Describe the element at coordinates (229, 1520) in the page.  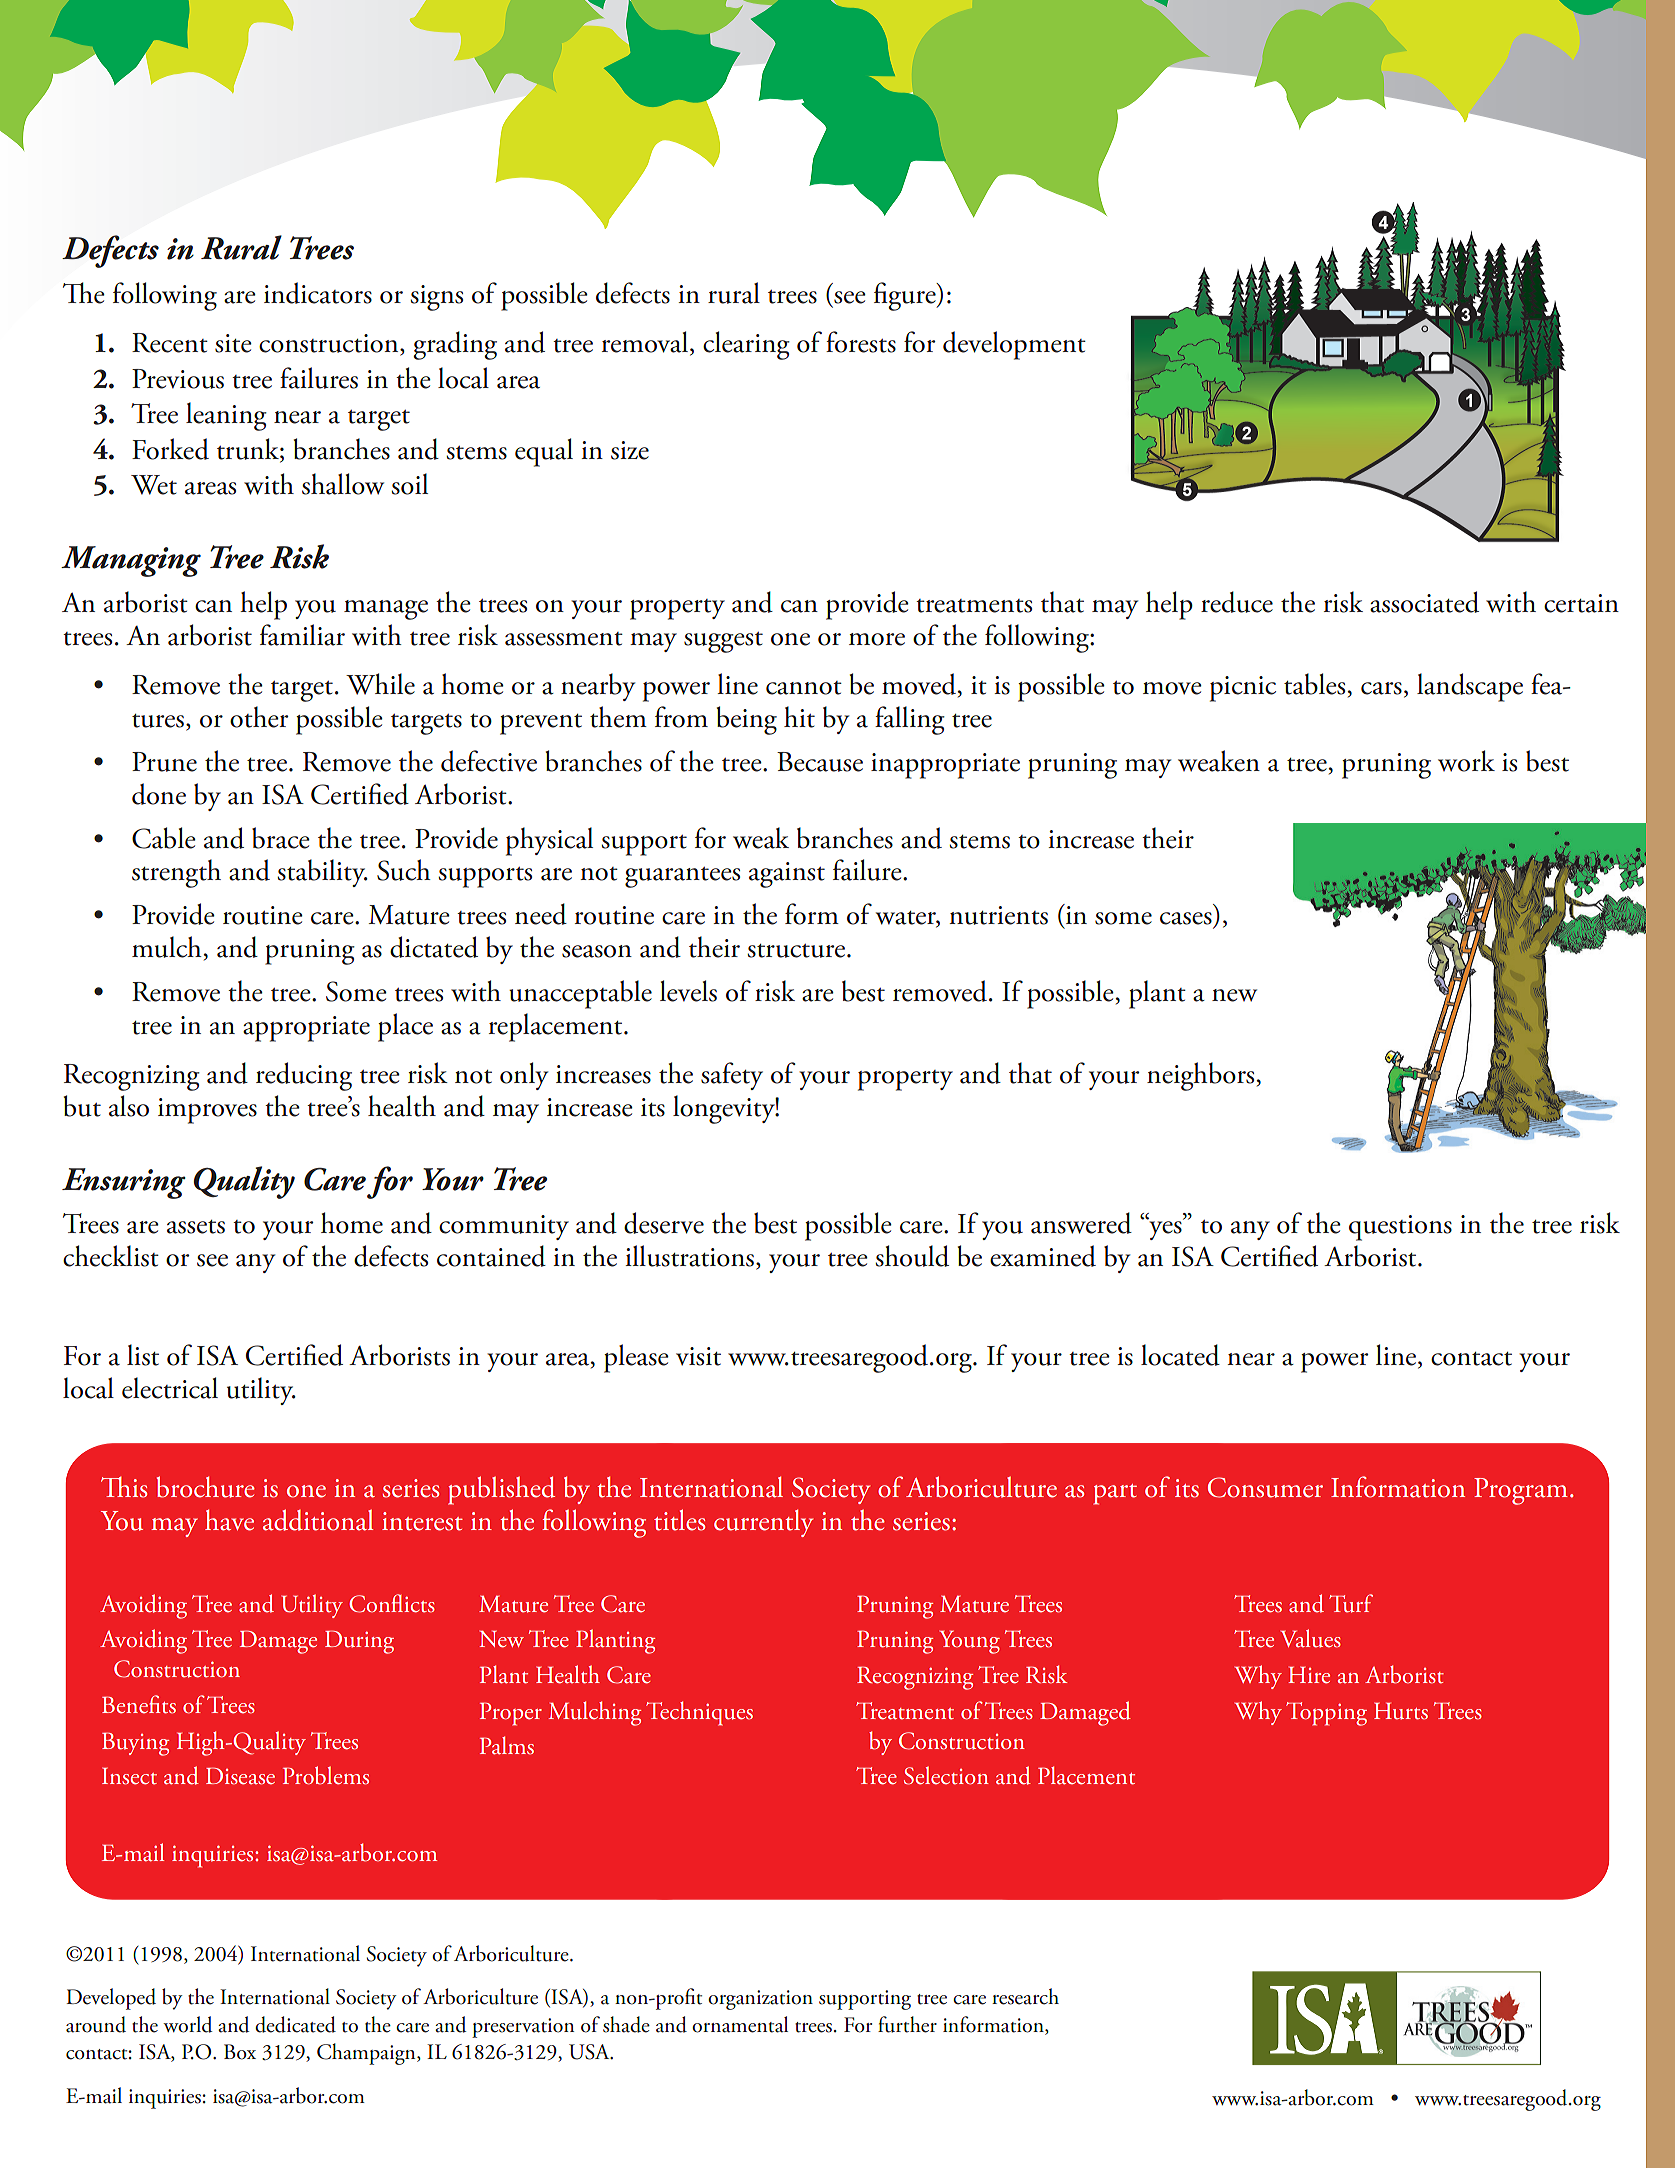
I see `have` at that location.
